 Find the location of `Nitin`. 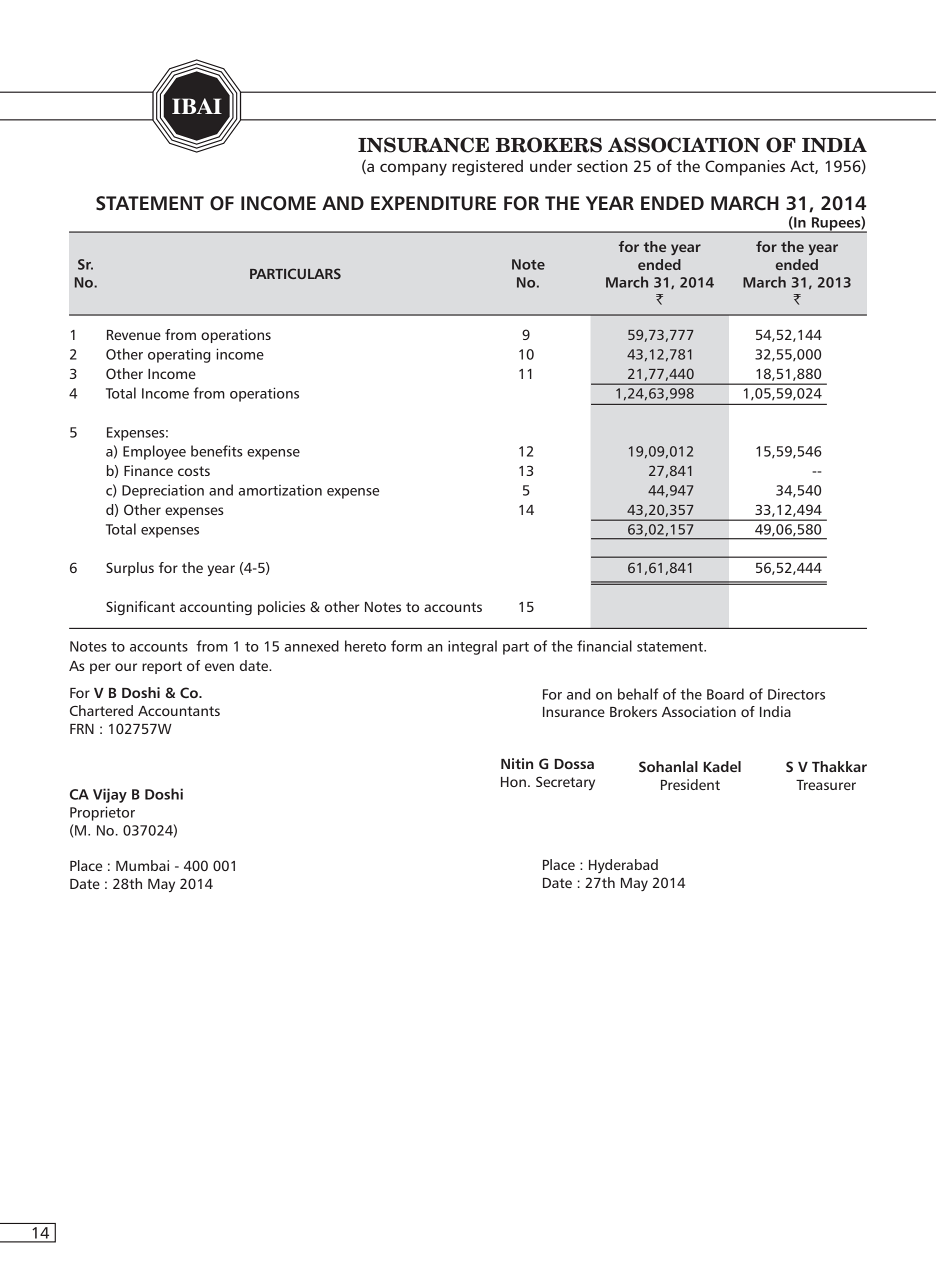

Nitin is located at coordinates (517, 763).
